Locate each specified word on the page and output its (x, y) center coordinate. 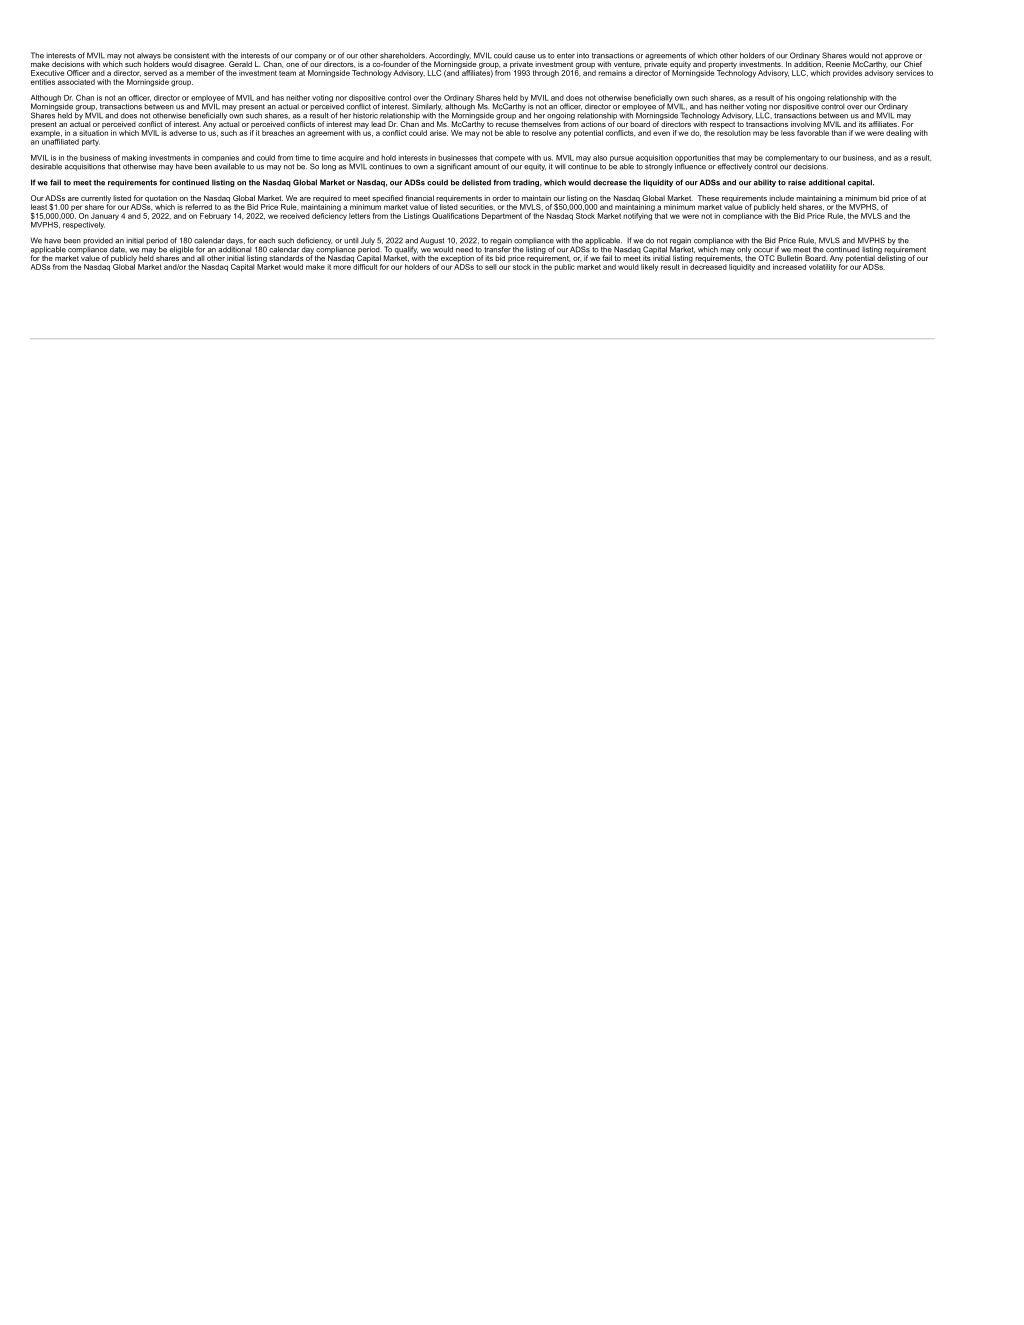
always (149, 57)
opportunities (697, 159)
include (781, 198)
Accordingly (450, 57)
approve (900, 58)
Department (502, 215)
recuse (507, 125)
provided (98, 241)
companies (220, 159)
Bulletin (789, 258)
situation (93, 132)
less (788, 133)
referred (198, 207)
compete (510, 159)
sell (490, 267)
